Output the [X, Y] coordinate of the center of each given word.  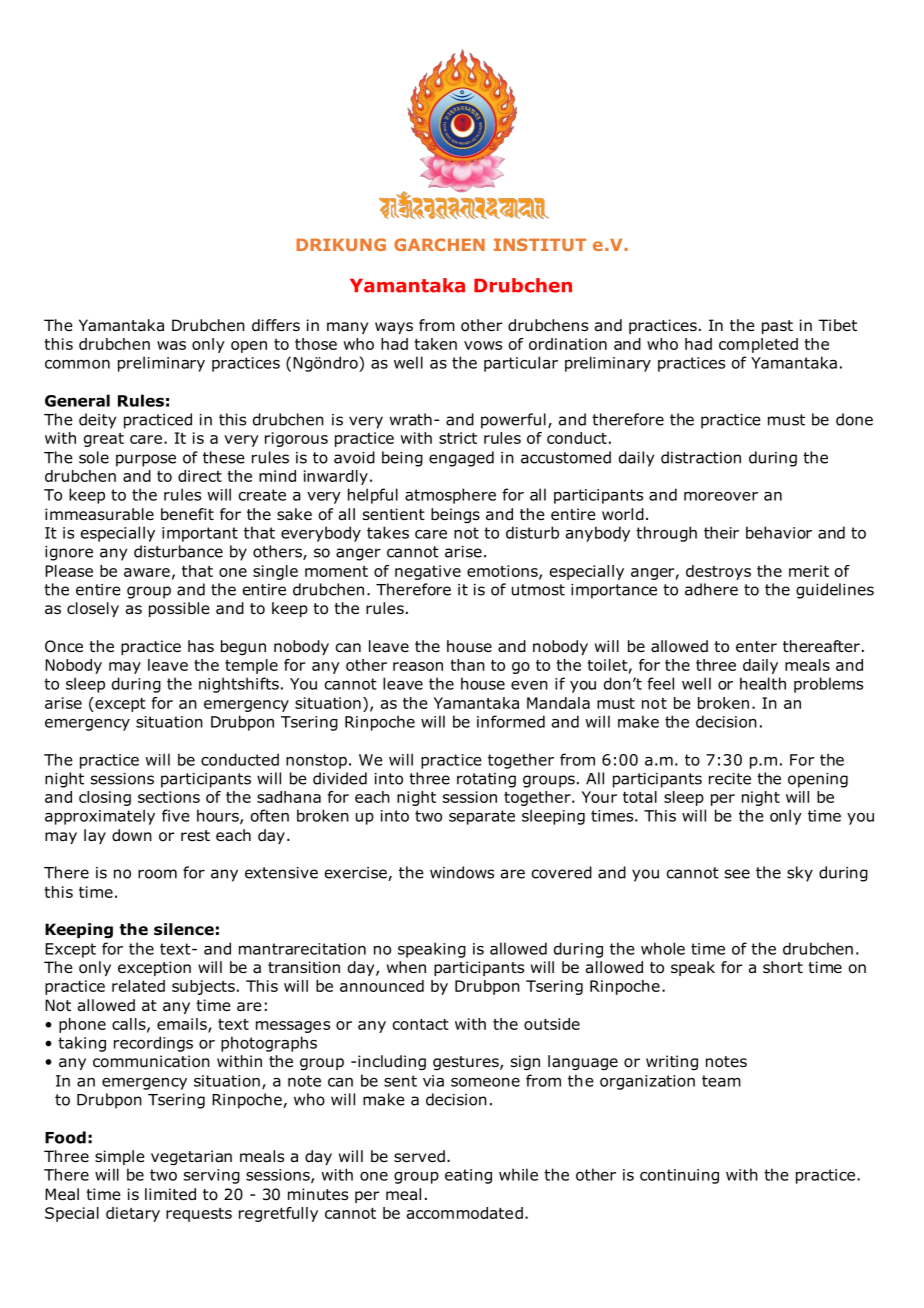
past [777, 327]
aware [147, 572]
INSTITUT [540, 244]
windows [462, 872]
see [737, 874]
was [171, 345]
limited [170, 1194]
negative [428, 572]
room [157, 874]
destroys [718, 572]
